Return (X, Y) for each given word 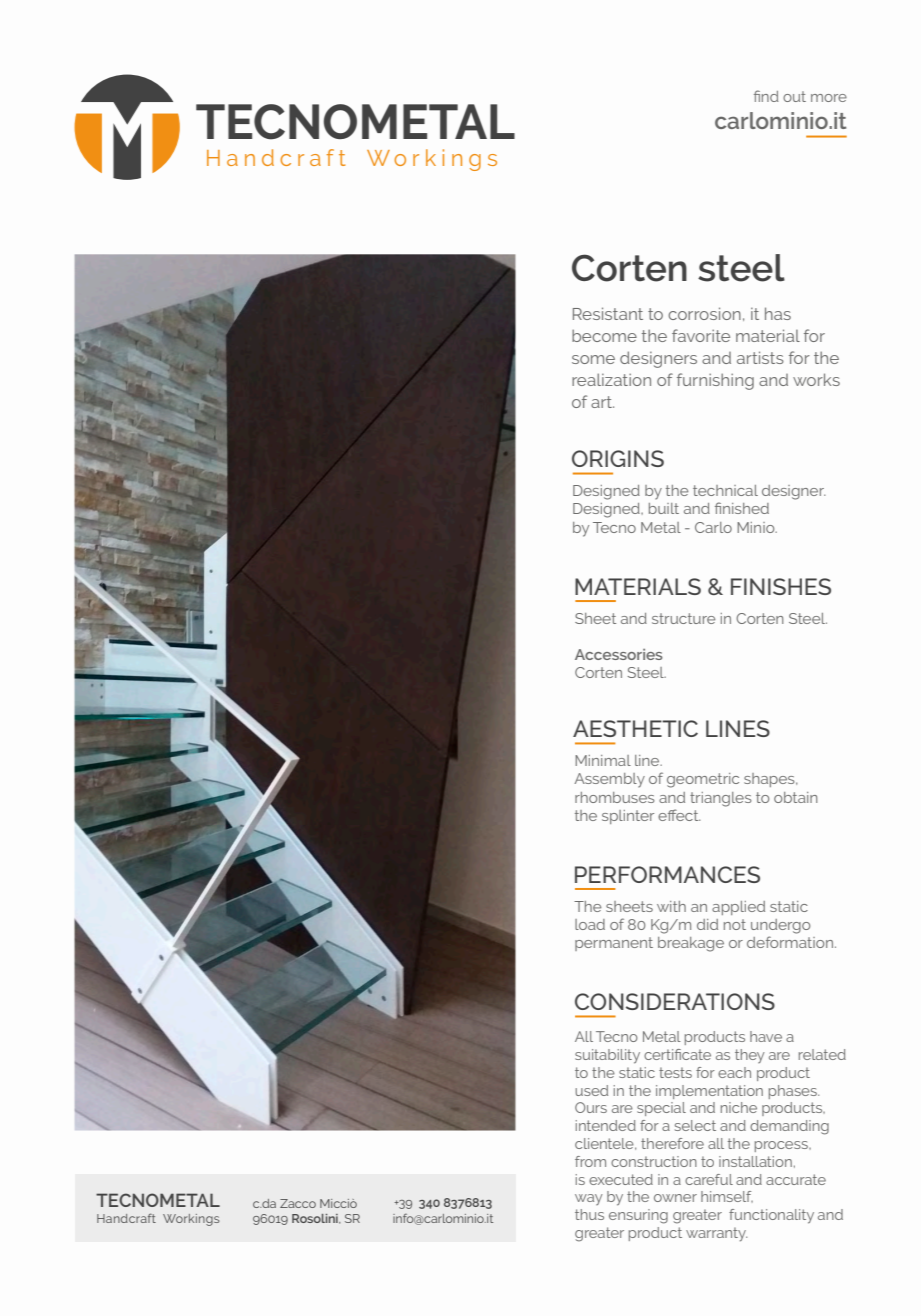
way (589, 1199)
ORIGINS (618, 458)
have (766, 1036)
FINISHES (781, 586)
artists (760, 357)
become (604, 335)
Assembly (609, 780)
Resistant (608, 313)
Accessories (619, 654)
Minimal (603, 760)
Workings (191, 1220)
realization (611, 379)
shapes (770, 780)
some (593, 359)
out (794, 96)
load (590, 924)
